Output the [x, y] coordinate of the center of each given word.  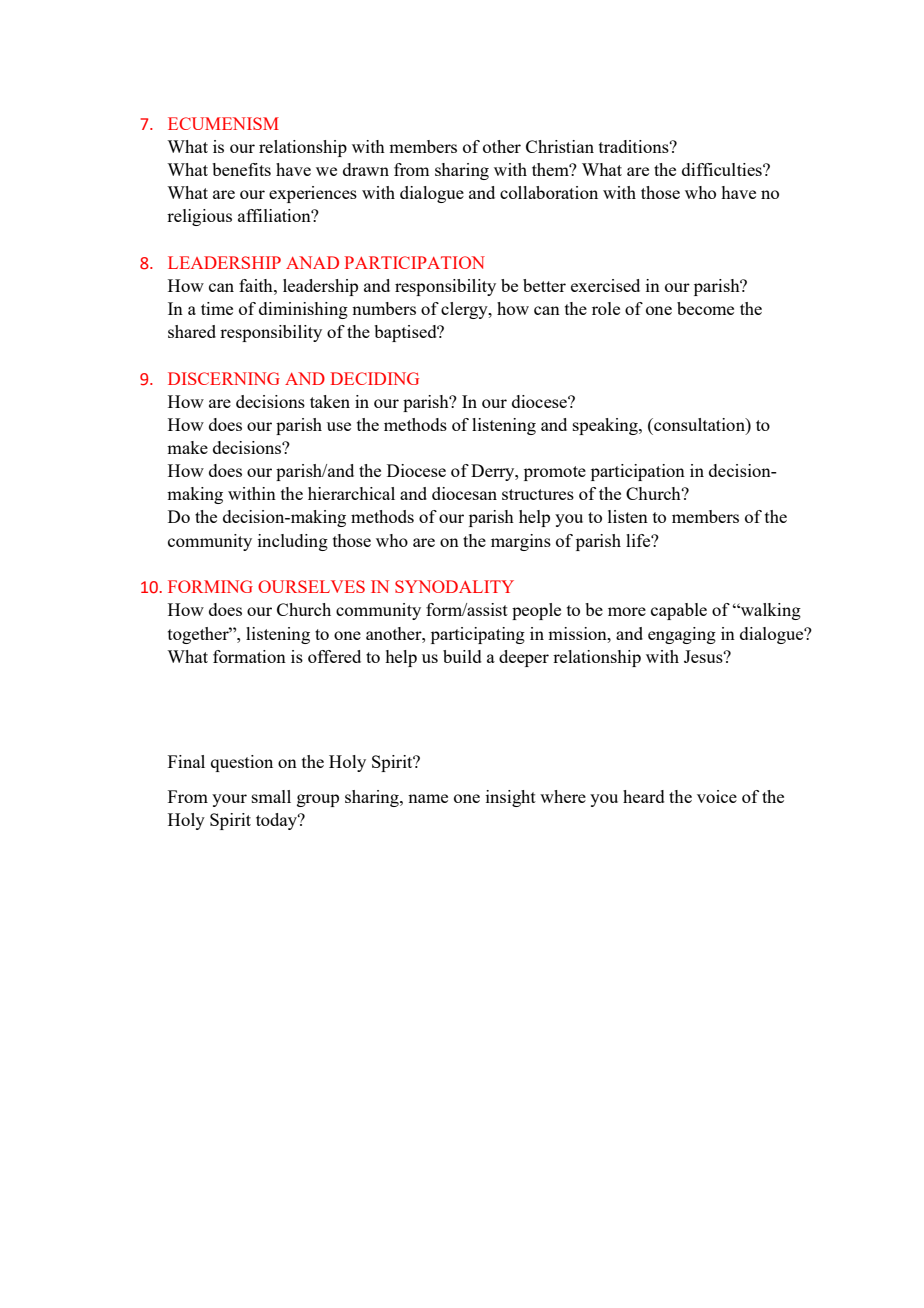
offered [334, 656]
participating [478, 635]
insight [511, 798]
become [705, 308]
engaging [682, 635]
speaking [606, 426]
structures [538, 494]
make [187, 447]
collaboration [549, 192]
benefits [241, 169]
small [271, 796]
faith [257, 285]
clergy [465, 310]
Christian [560, 146]
